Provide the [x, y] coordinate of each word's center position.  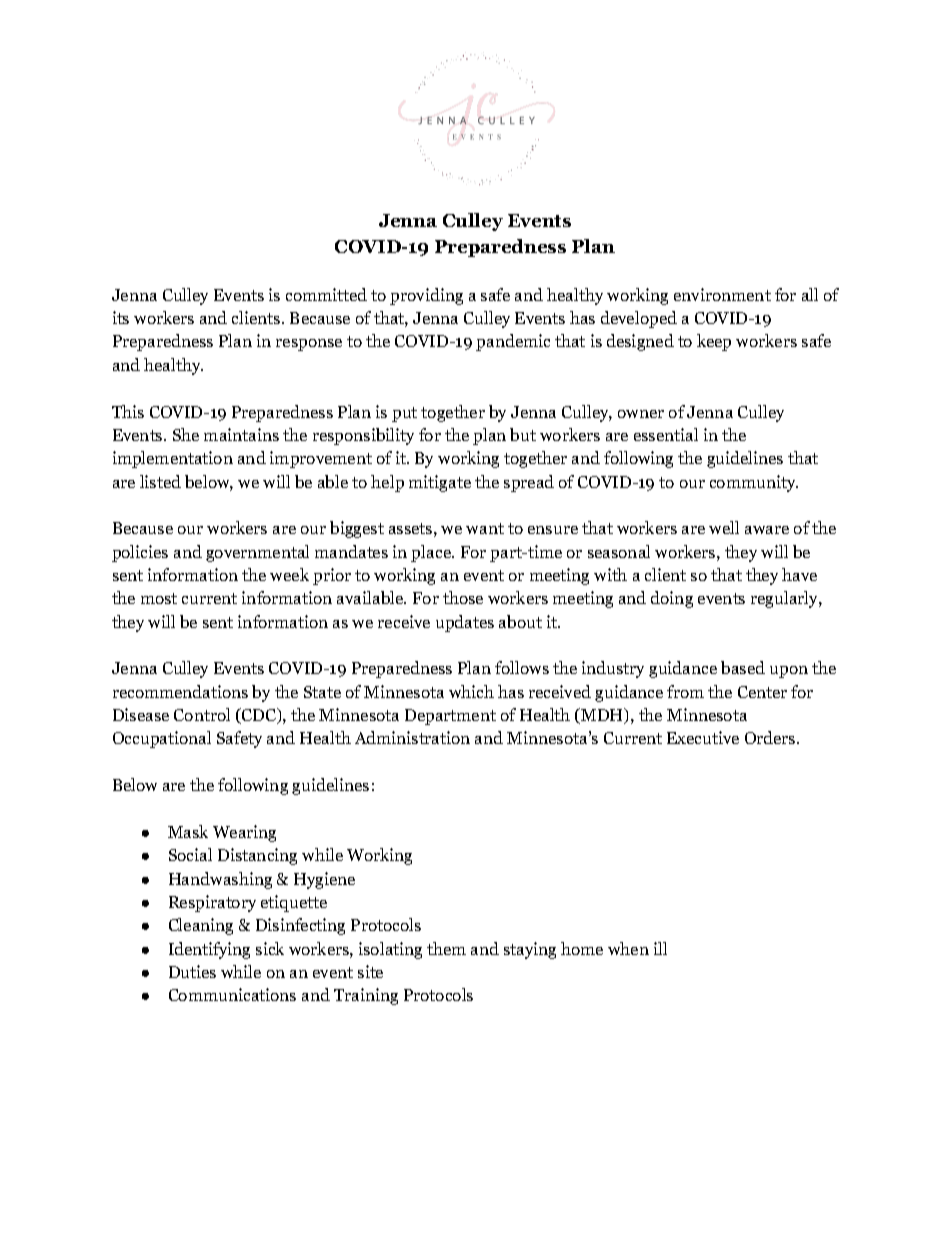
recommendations [180, 691]
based [743, 667]
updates [465, 623]
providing [426, 296]
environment [722, 294]
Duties [192, 971]
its [121, 317]
